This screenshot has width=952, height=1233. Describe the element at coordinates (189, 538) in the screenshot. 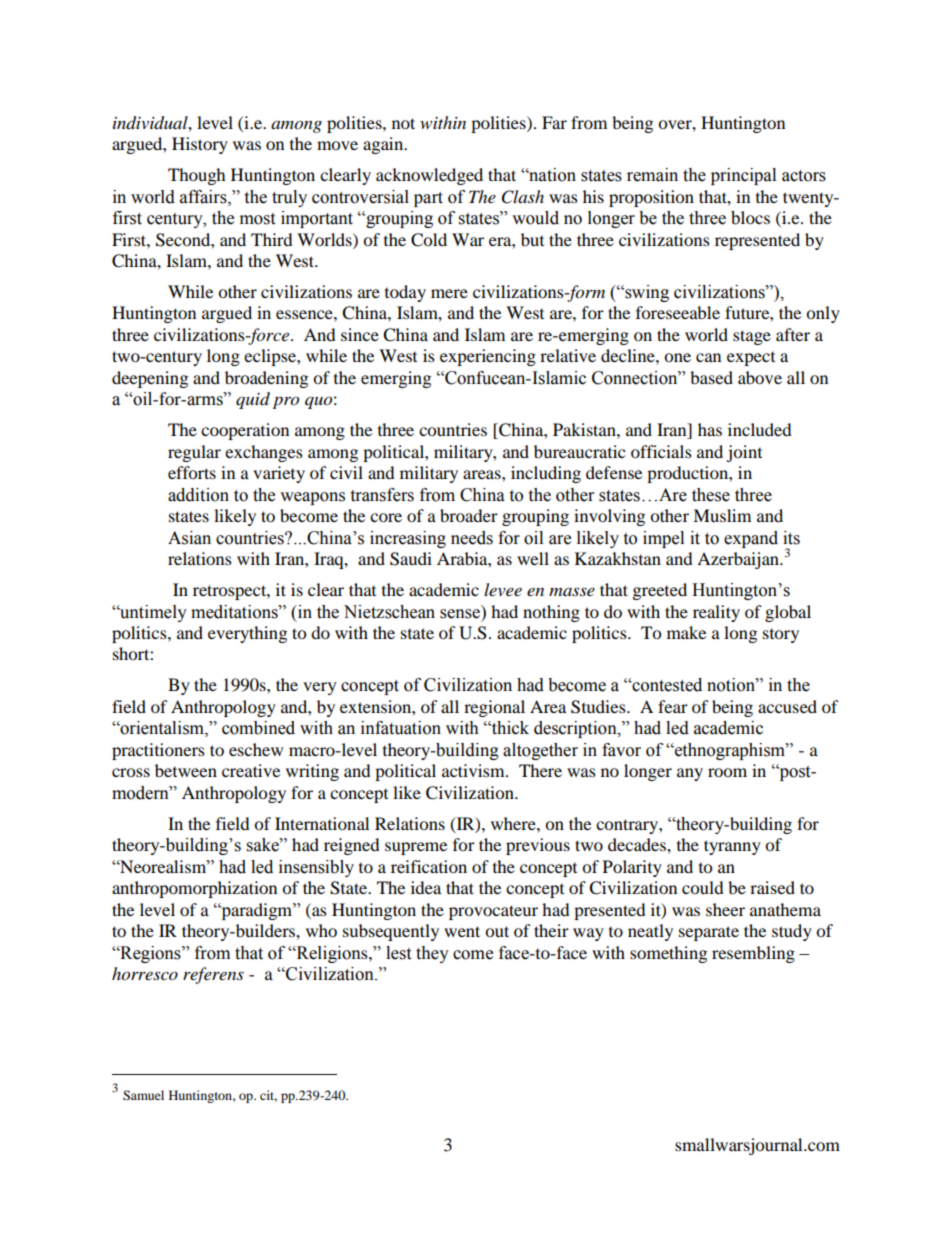

I see `Asian` at that location.
